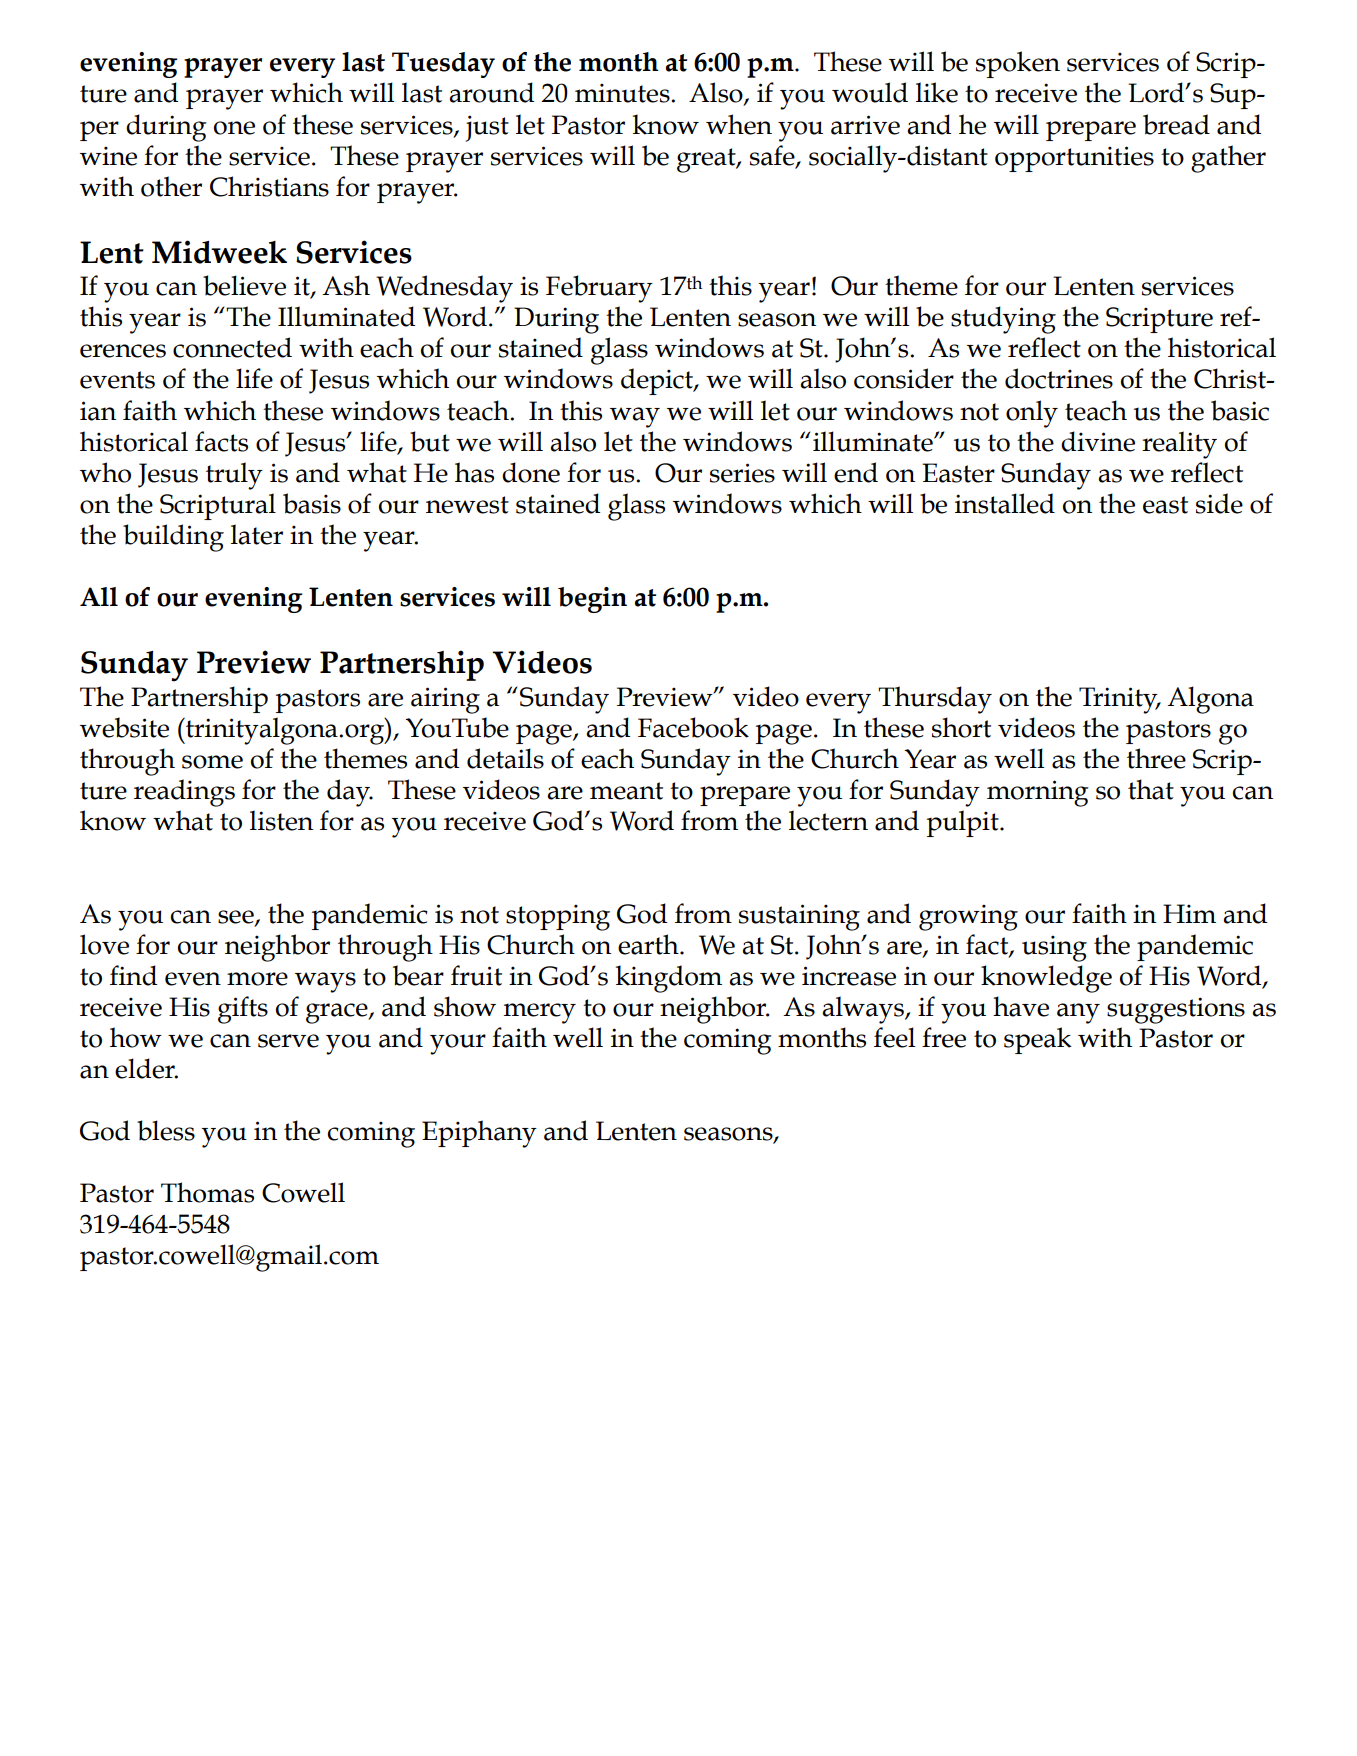  What do you see at coordinates (234, 476) in the document?
I see `truly` at bounding box center [234, 476].
